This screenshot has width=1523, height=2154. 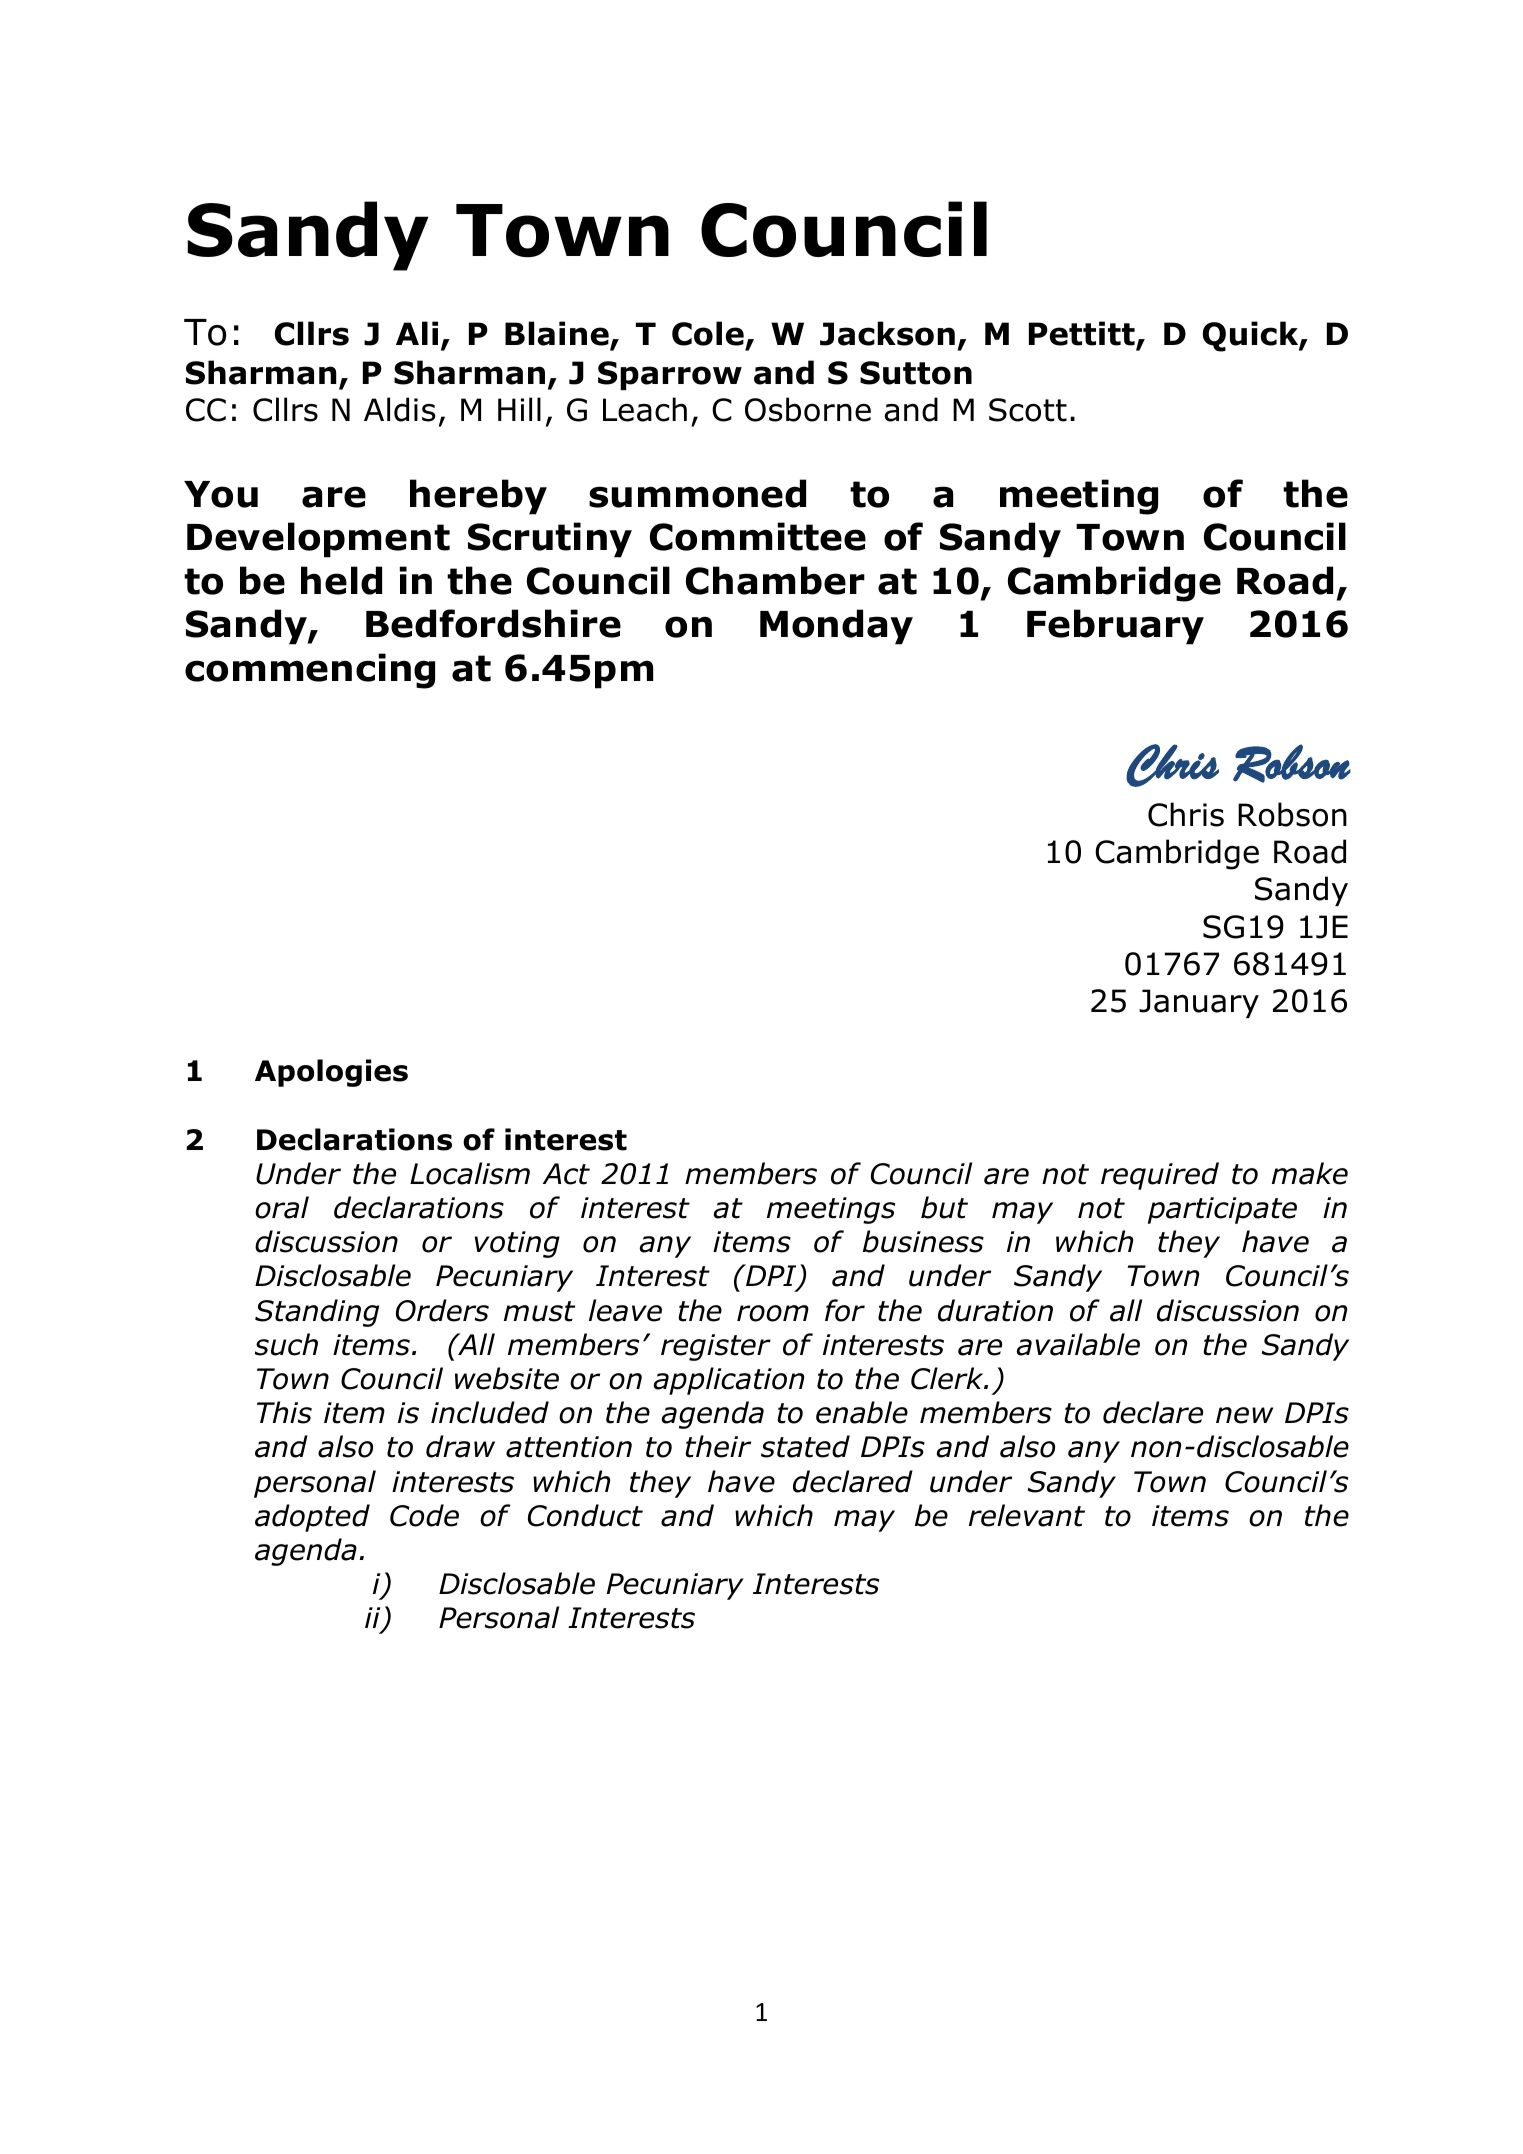 What do you see at coordinates (1160, 1176) in the screenshot?
I see `required` at bounding box center [1160, 1176].
